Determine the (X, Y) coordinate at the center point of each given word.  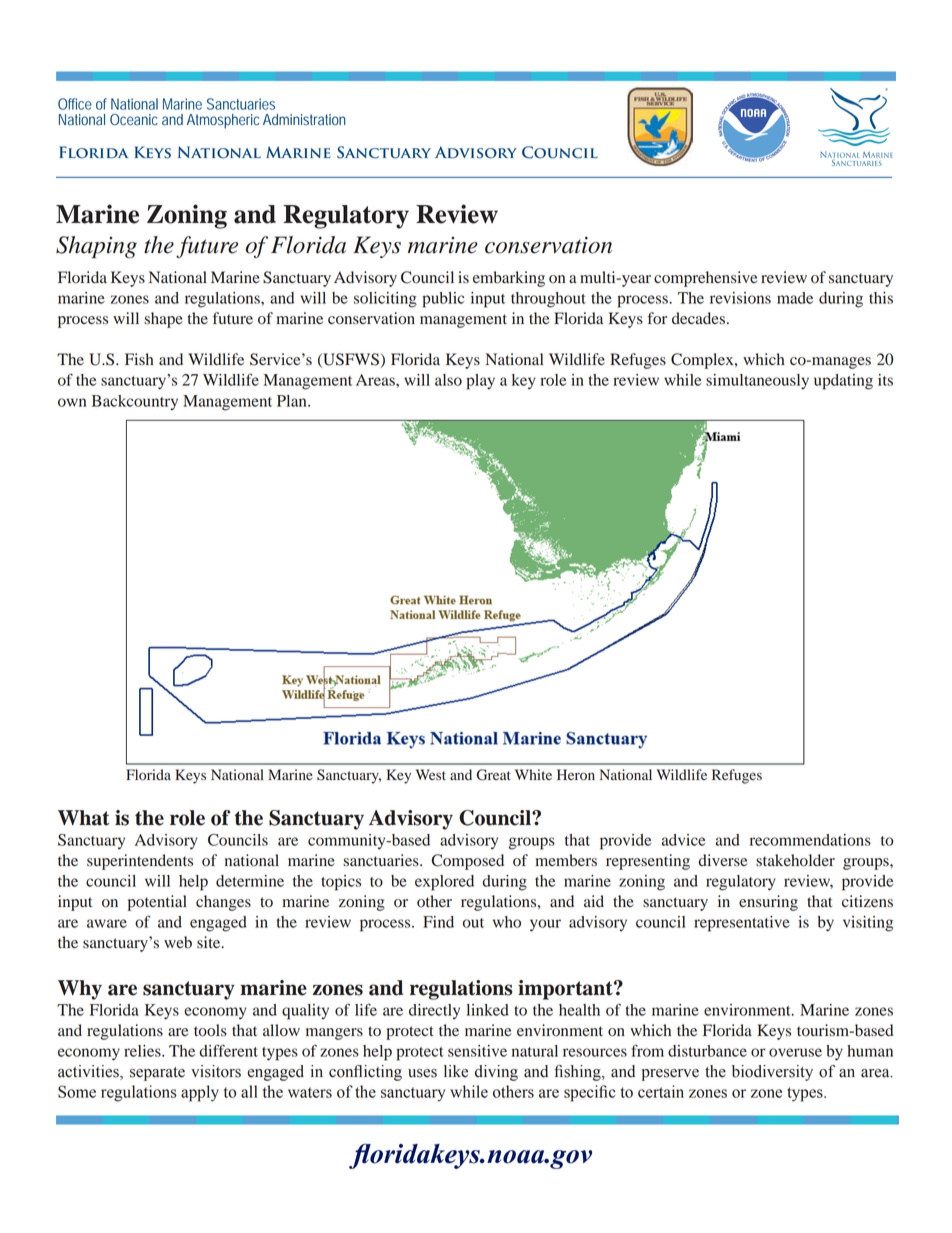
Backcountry (135, 402)
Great (494, 775)
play (480, 382)
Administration (304, 120)
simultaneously (757, 381)
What (83, 818)
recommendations (810, 840)
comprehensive (706, 279)
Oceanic (134, 120)
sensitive (477, 1051)
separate (157, 1074)
